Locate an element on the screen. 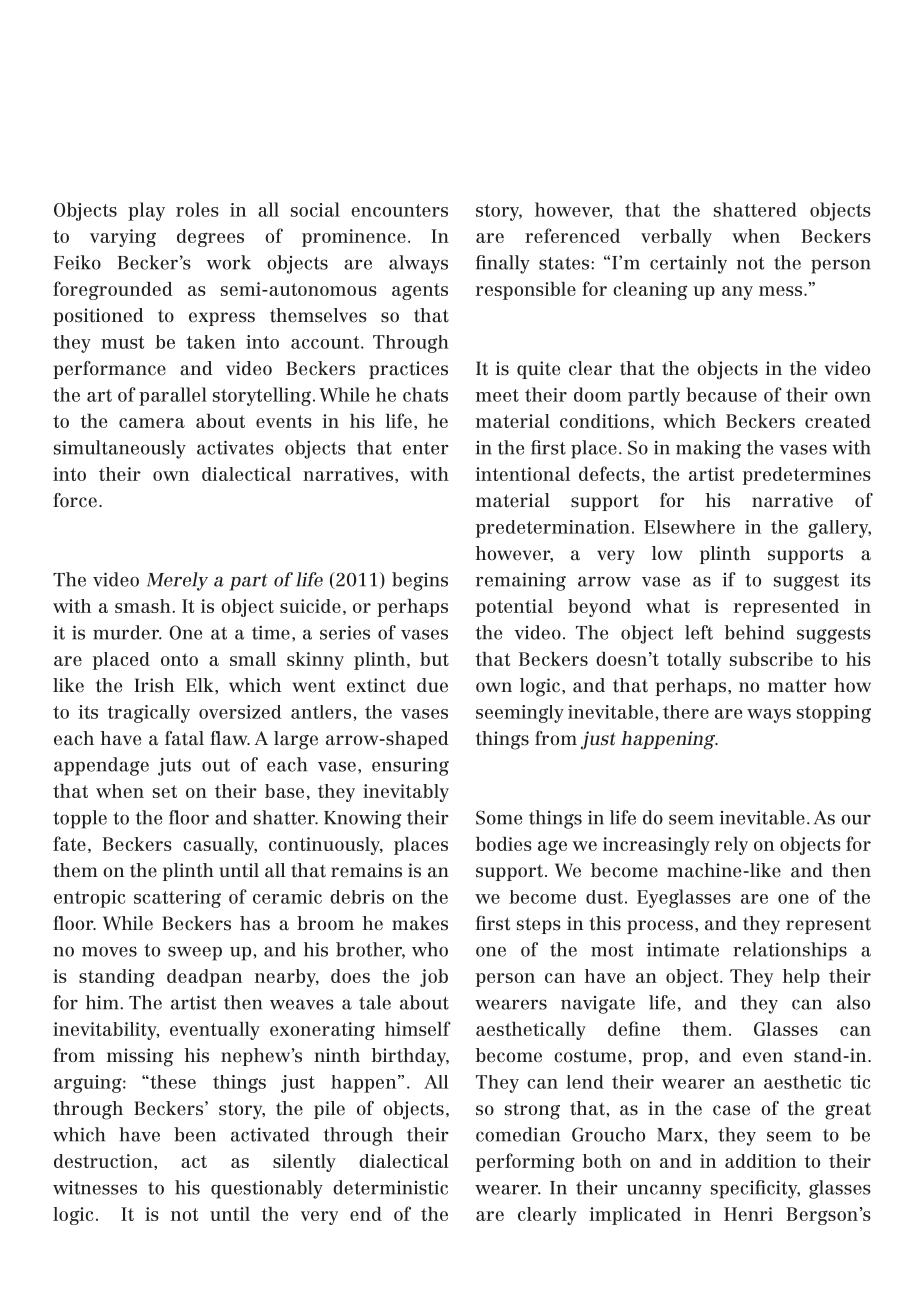 Image resolution: width=924 pixels, height=1311 pixels. mess is located at coordinates (780, 291).
